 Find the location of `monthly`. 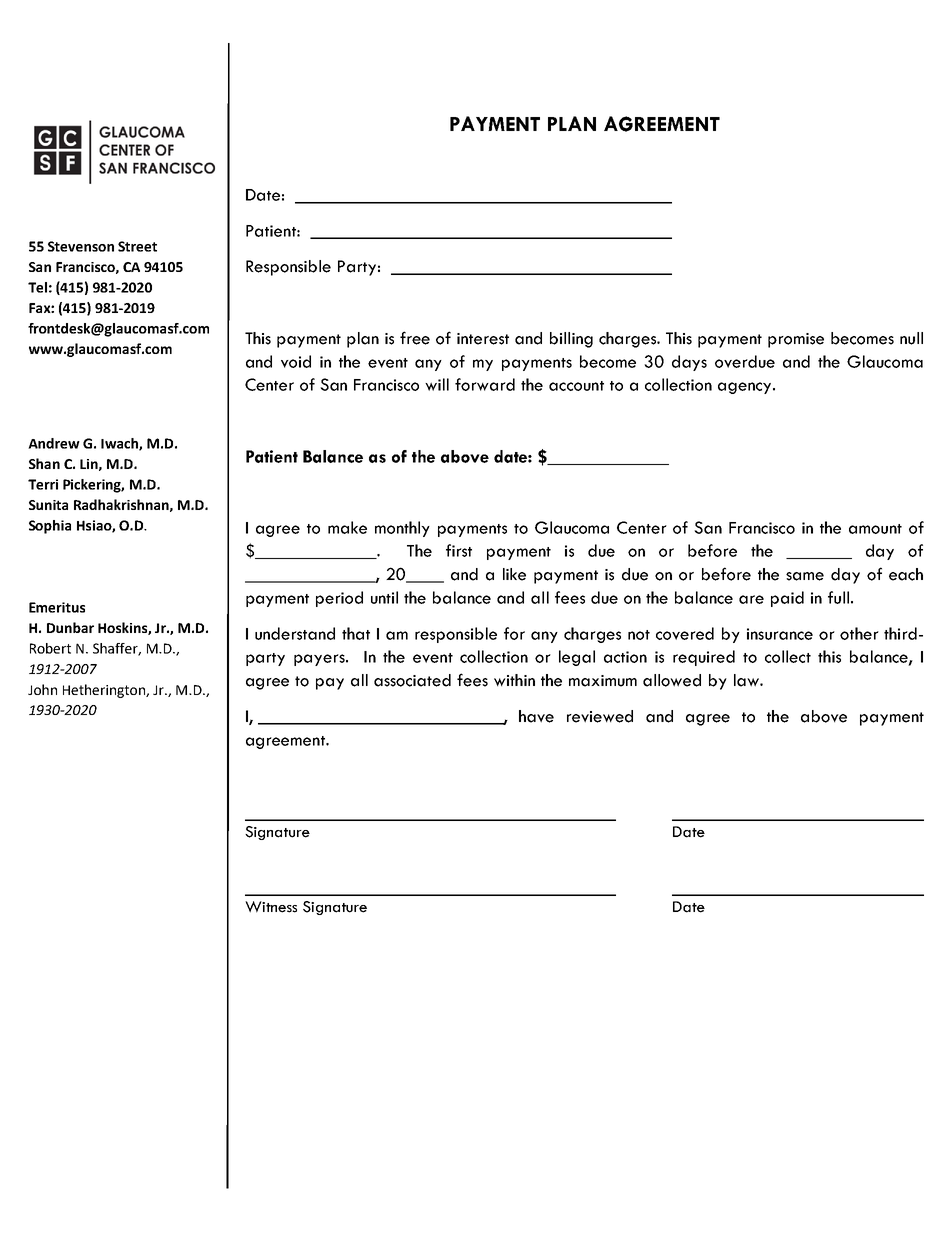

monthly is located at coordinates (402, 529).
